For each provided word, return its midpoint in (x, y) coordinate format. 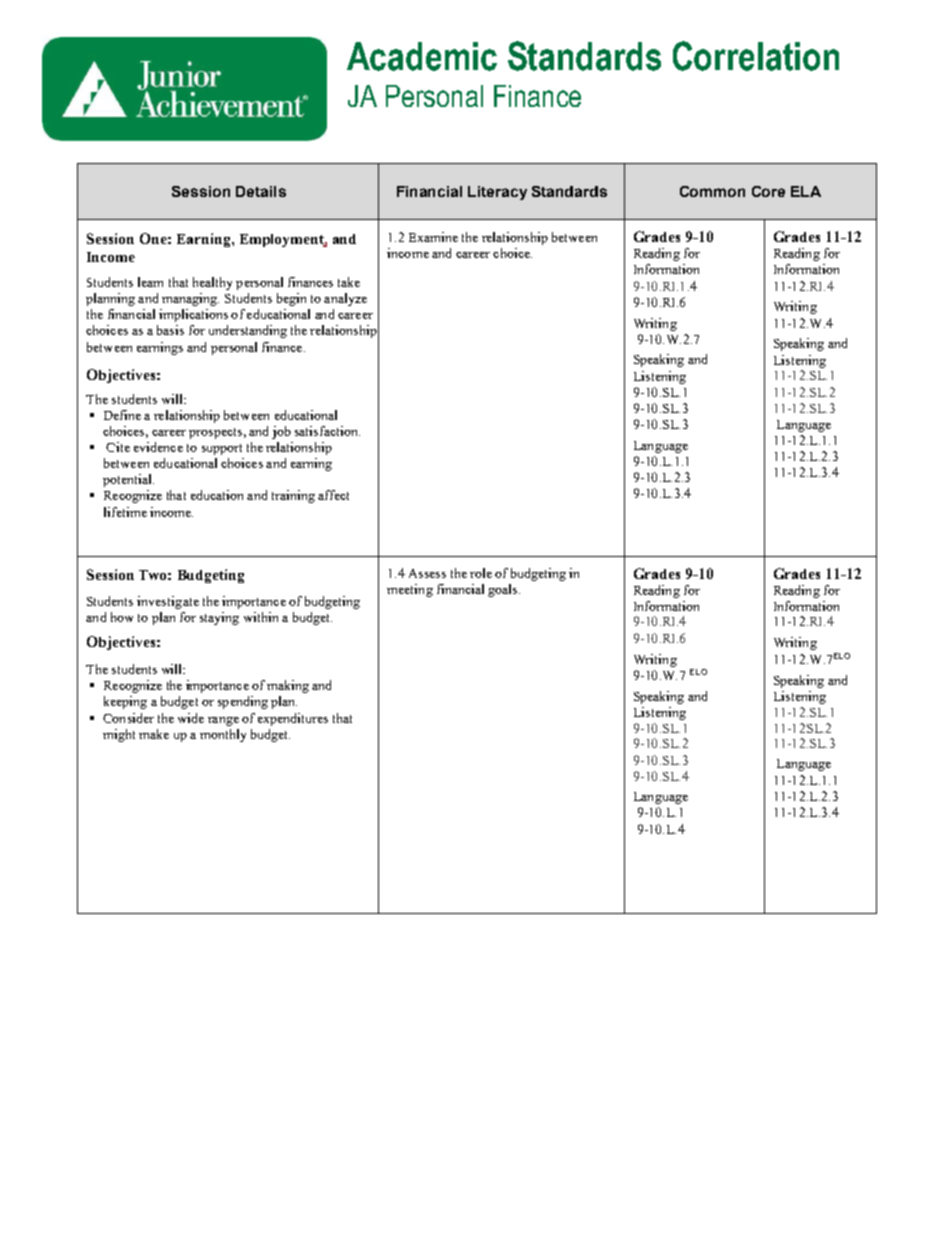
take (349, 282)
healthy (212, 283)
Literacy (497, 193)
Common (712, 191)
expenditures (293, 719)
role (481, 573)
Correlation (756, 56)
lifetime (125, 512)
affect (333, 495)
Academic (422, 56)
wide (191, 718)
